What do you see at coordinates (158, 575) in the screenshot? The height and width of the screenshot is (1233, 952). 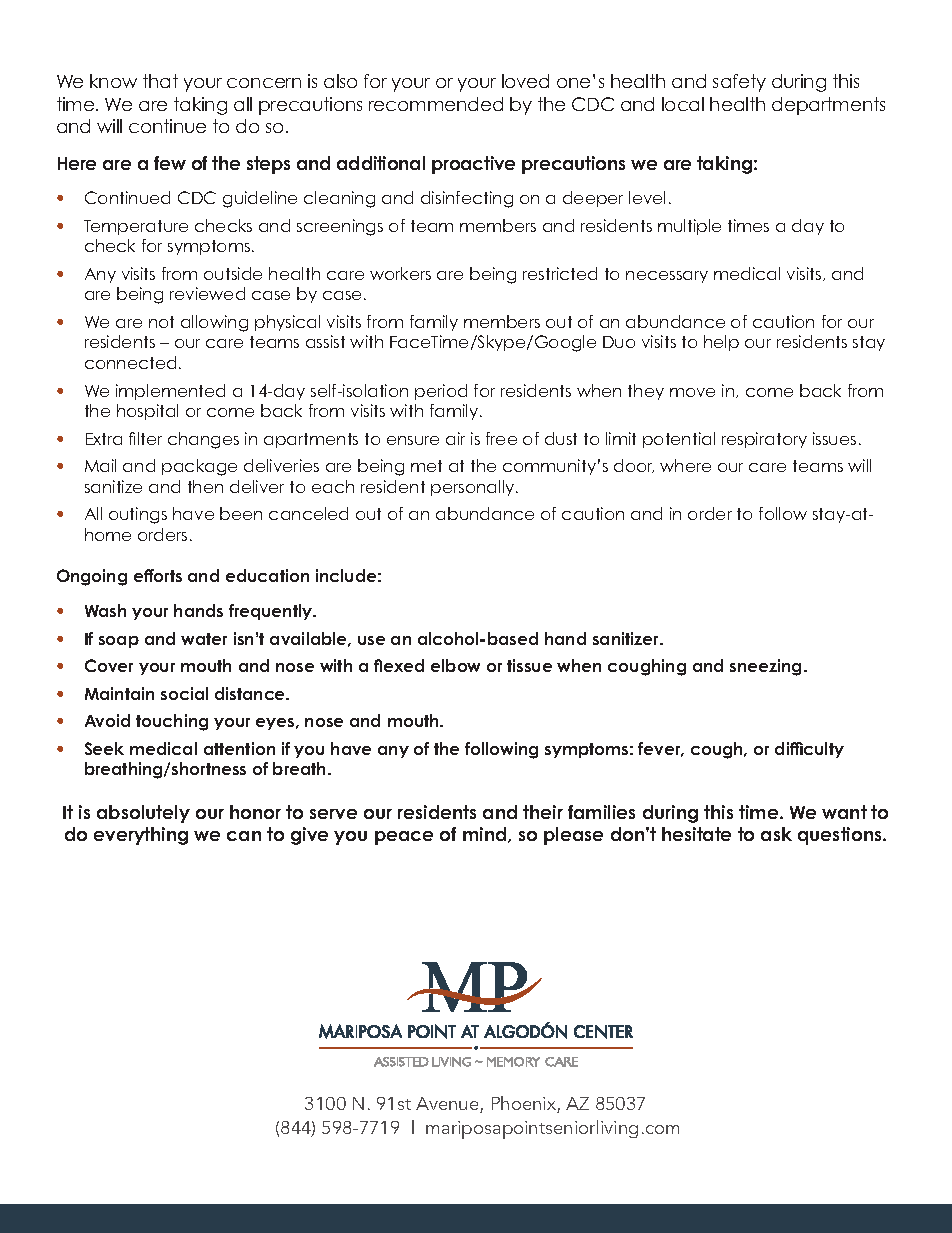 I see `efforts` at bounding box center [158, 575].
